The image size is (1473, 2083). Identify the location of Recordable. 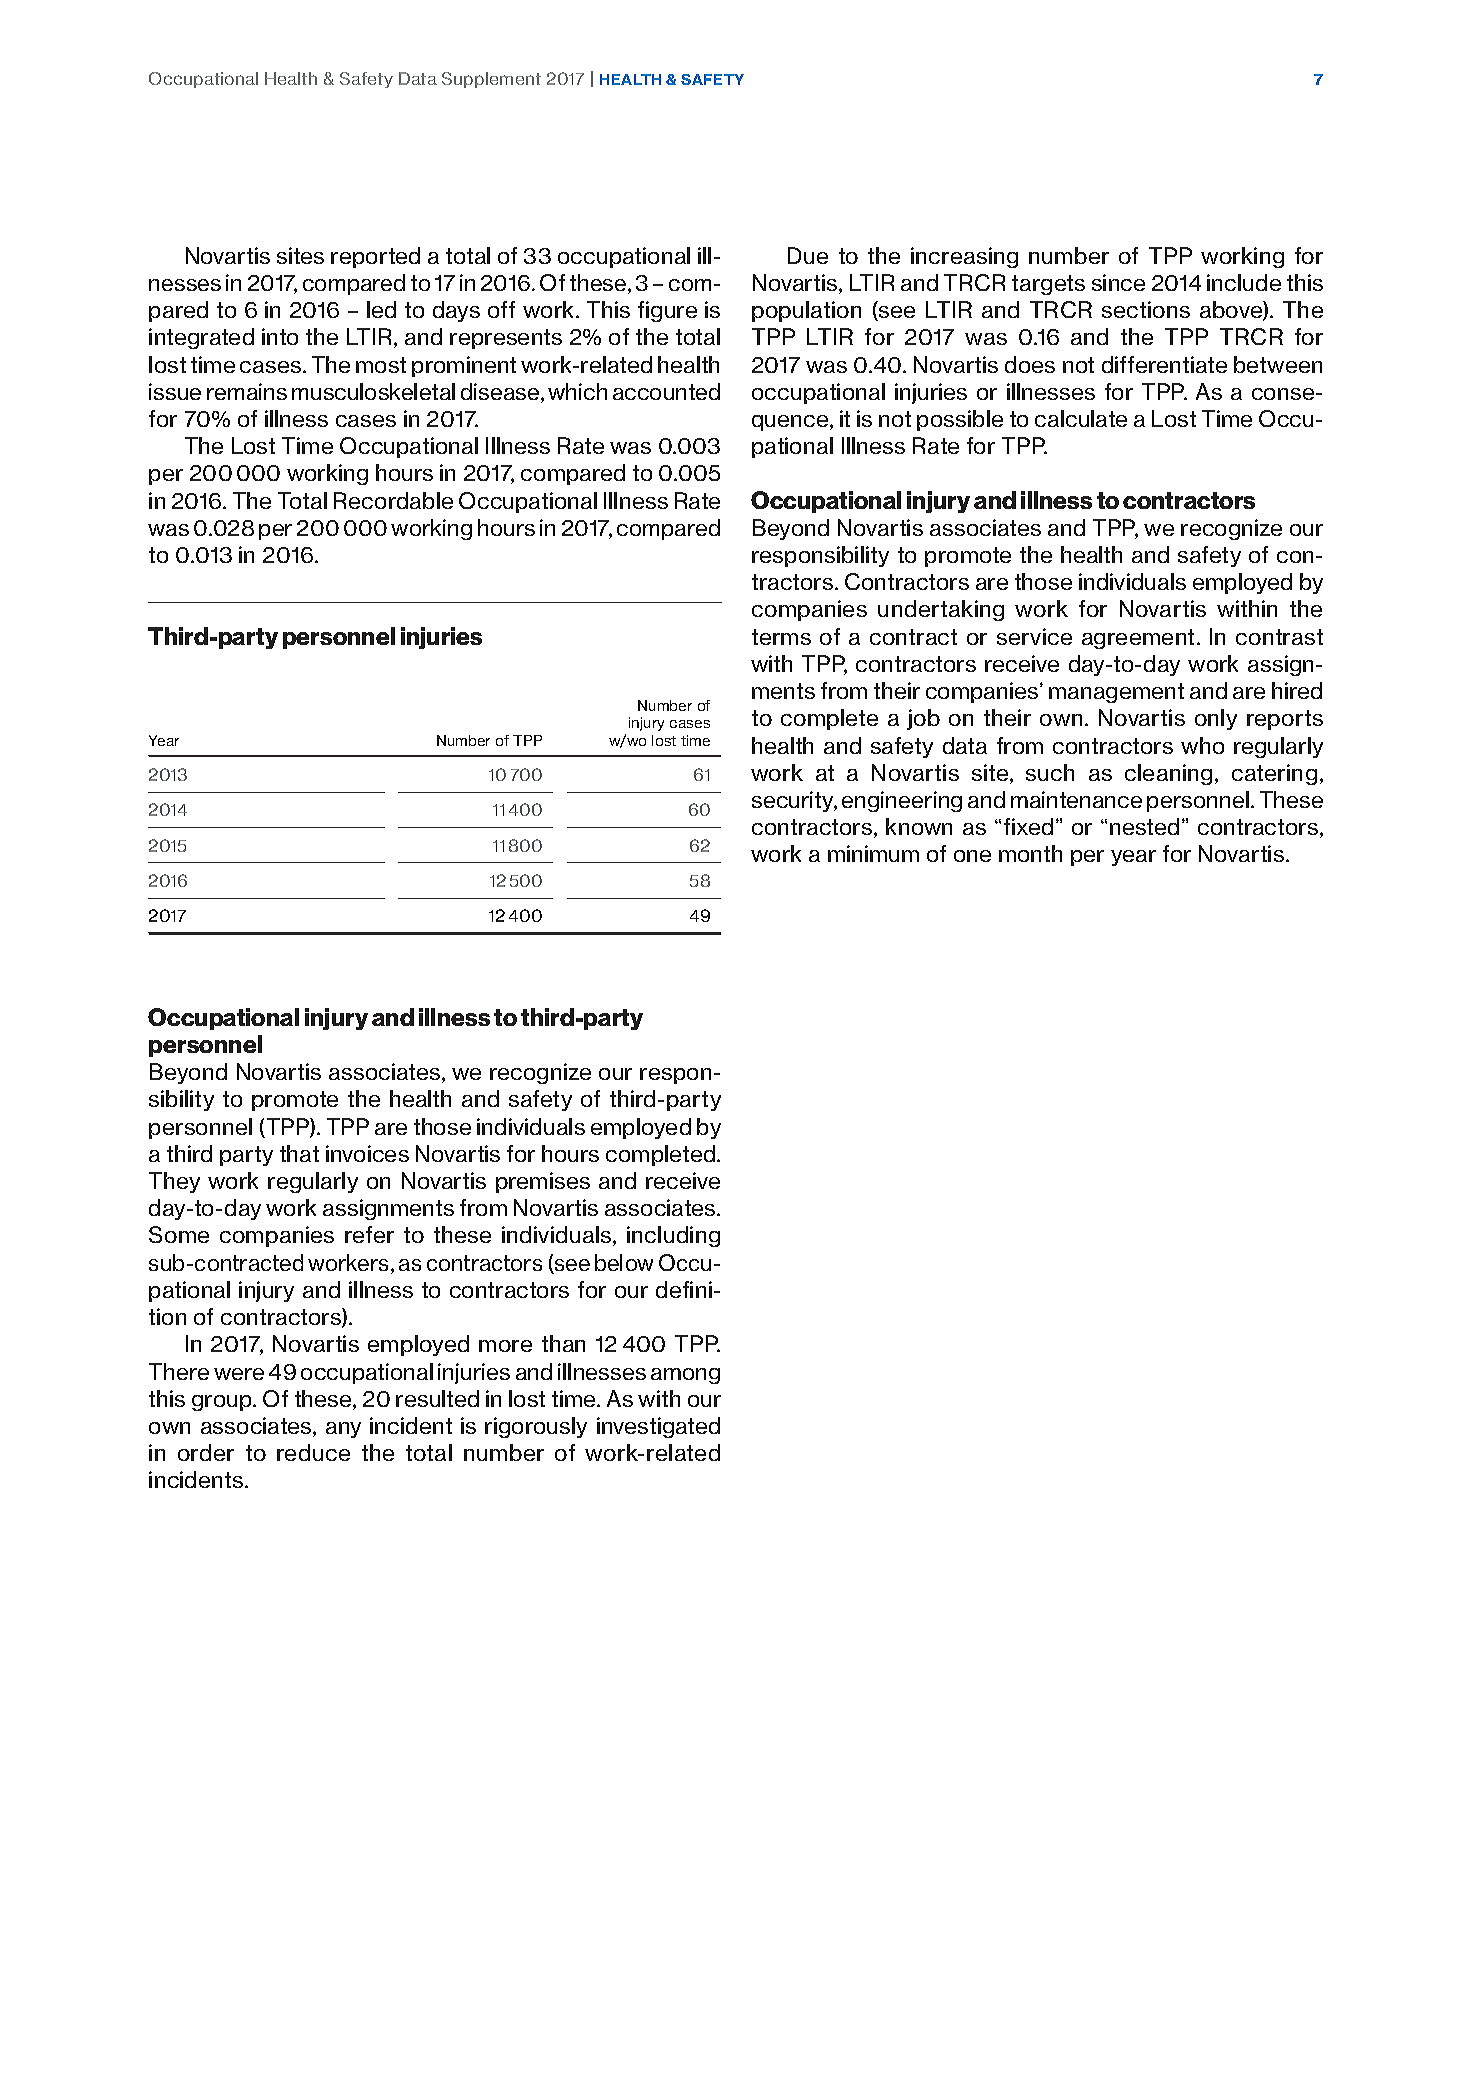
(393, 500).
